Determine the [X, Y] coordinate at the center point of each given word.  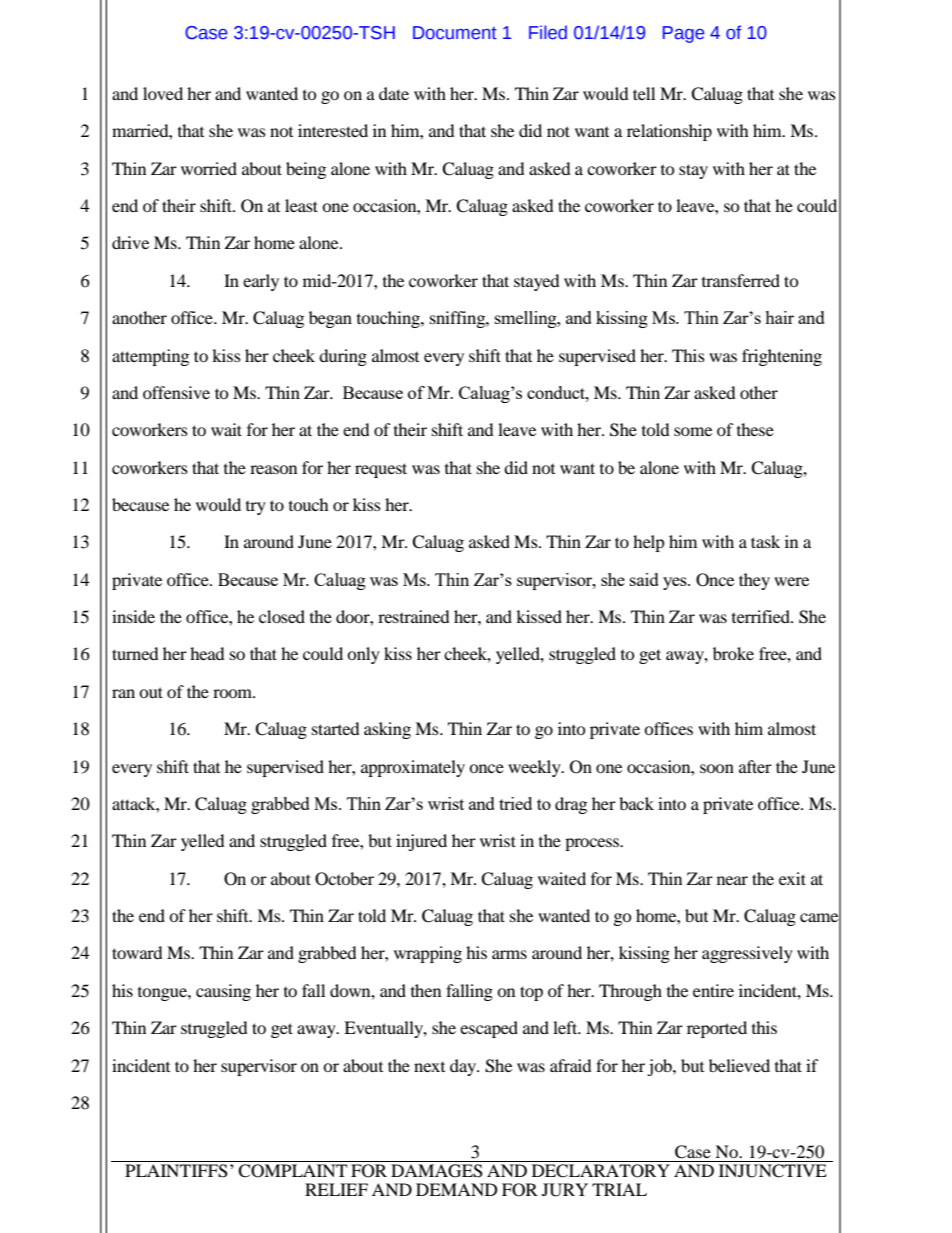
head [207, 653]
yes [676, 583]
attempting [150, 357]
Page [683, 34]
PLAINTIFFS [176, 1171]
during [343, 357]
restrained [414, 616]
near [732, 880]
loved [163, 93]
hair [779, 317]
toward [137, 952]
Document [455, 33]
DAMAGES [437, 1171]
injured [421, 842]
